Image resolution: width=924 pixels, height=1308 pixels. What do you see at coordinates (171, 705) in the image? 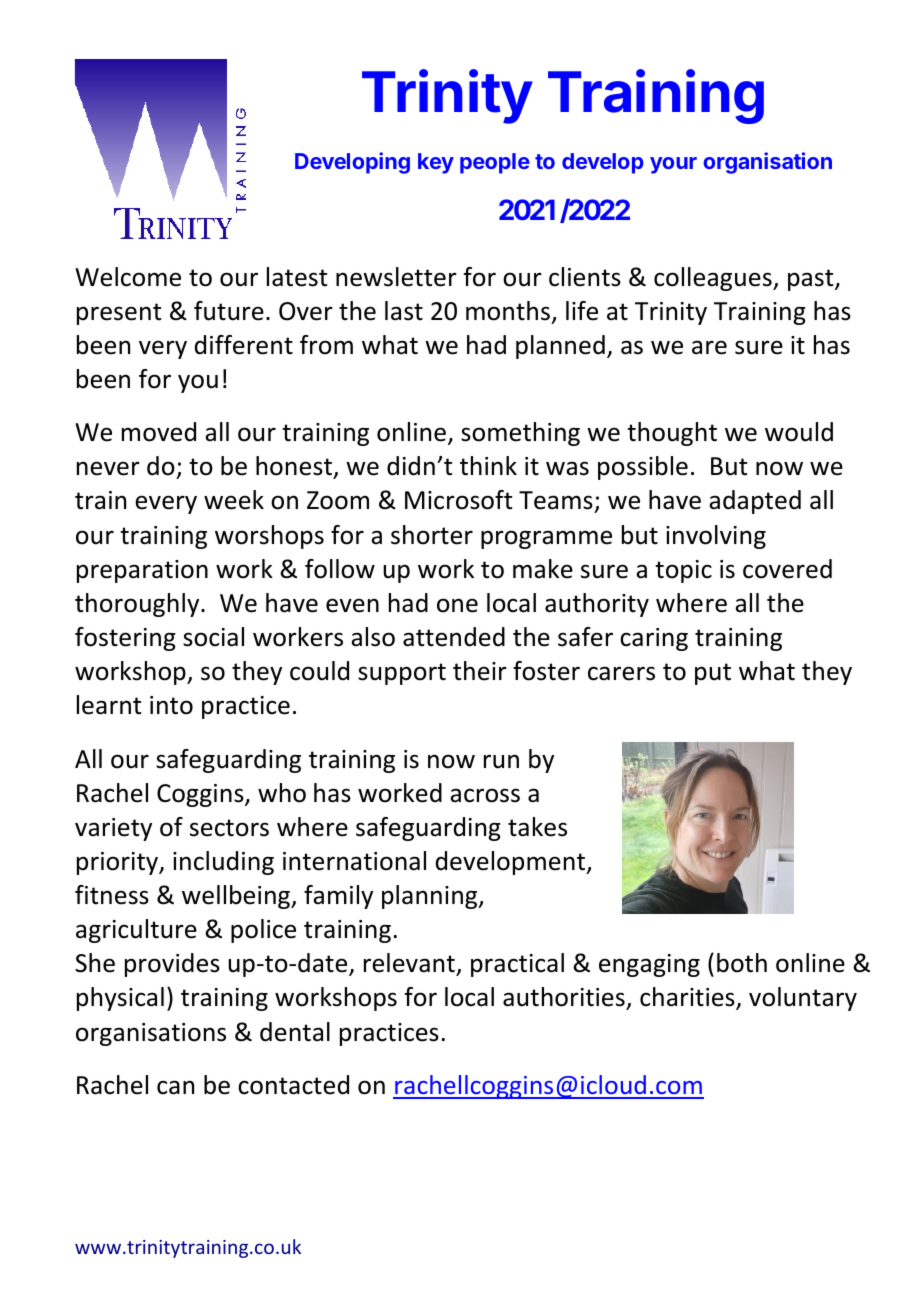
I see `into` at bounding box center [171, 705].
